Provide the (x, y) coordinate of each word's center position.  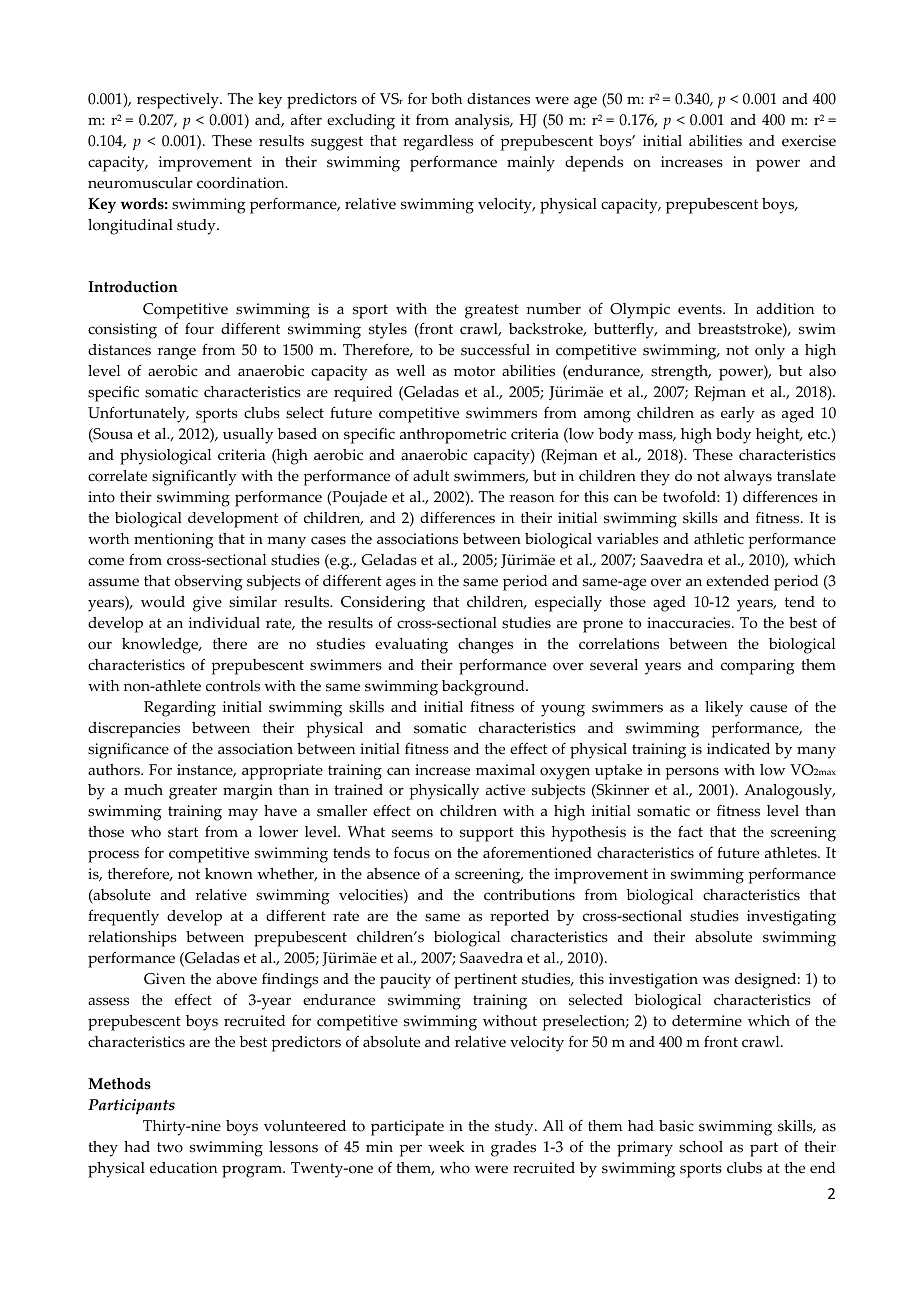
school (701, 1147)
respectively (179, 101)
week (446, 1147)
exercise (809, 141)
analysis (483, 122)
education (183, 1168)
